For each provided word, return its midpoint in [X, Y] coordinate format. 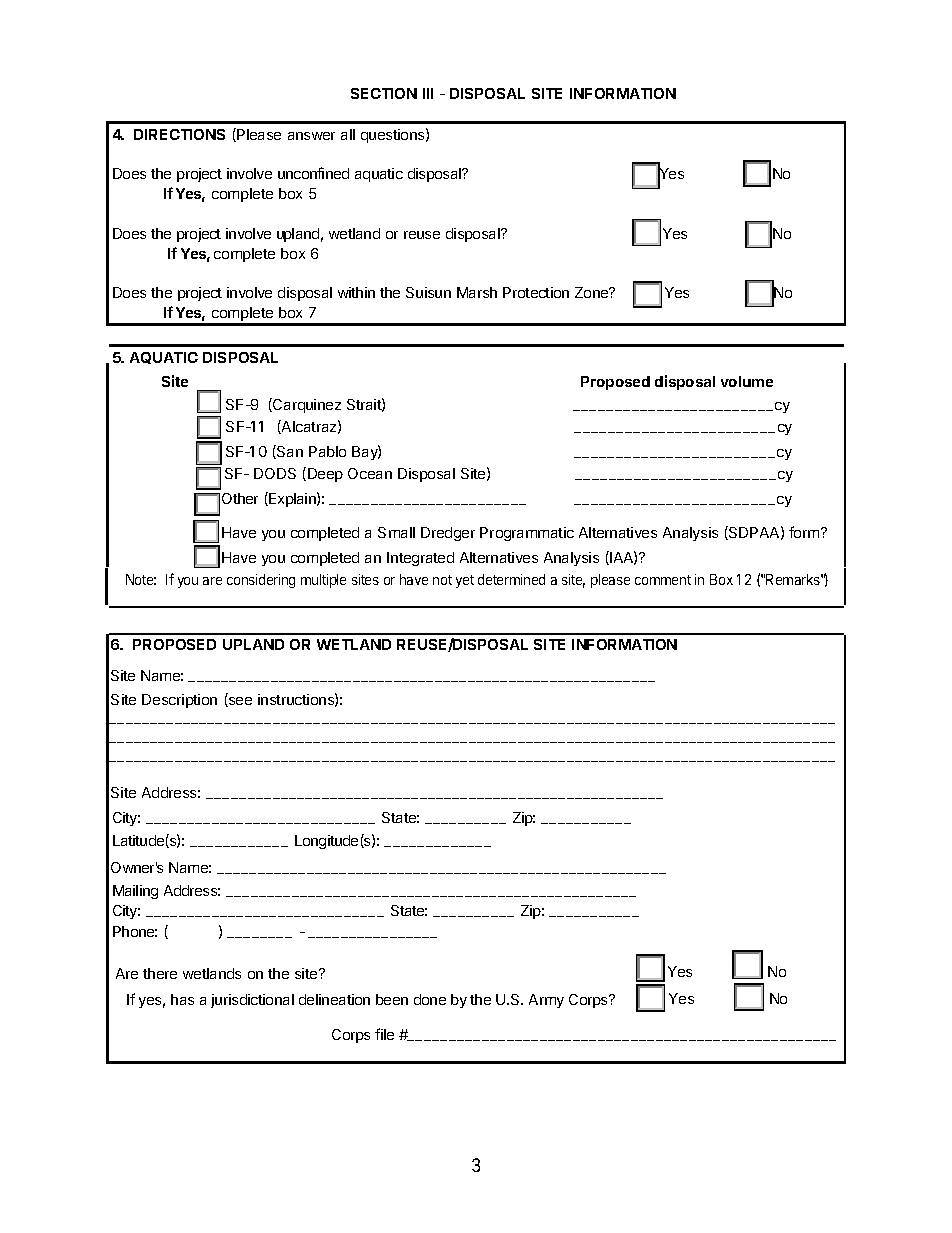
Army [546, 1001]
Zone [593, 292]
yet [465, 581]
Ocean [370, 473]
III [428, 93]
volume [747, 381]
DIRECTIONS [179, 134]
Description [179, 701]
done [430, 999]
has [182, 999]
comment [663, 580]
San [289, 452]
